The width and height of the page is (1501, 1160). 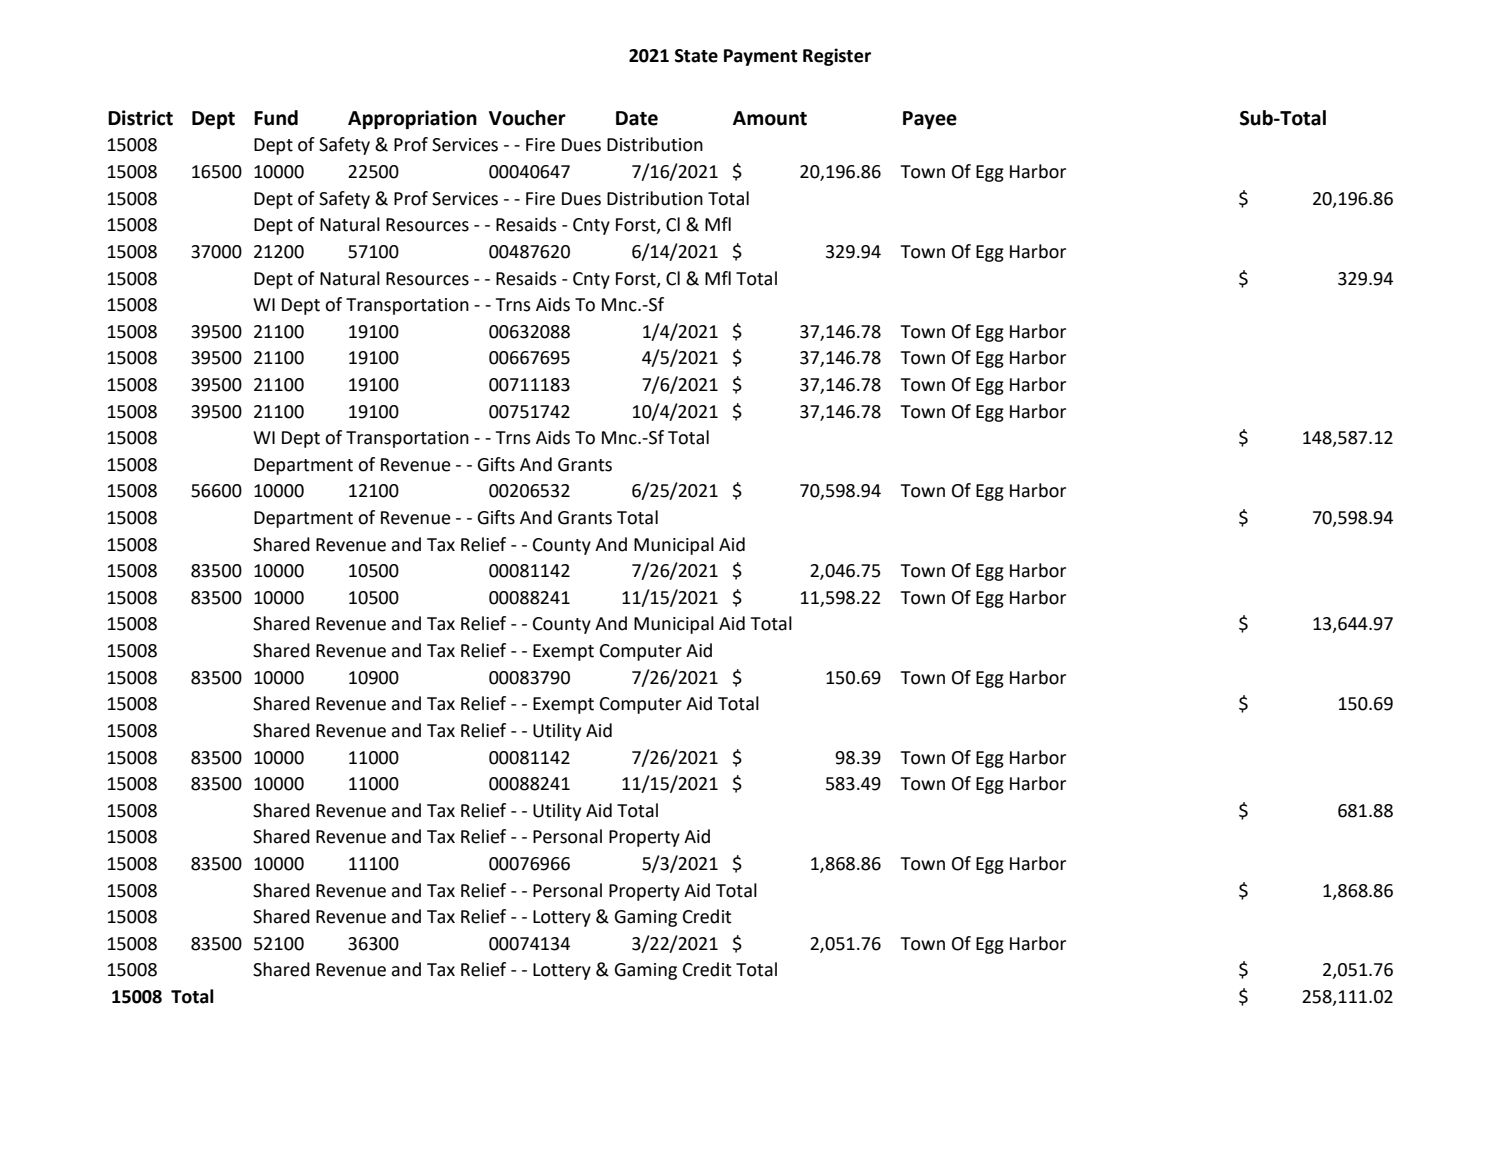 What do you see at coordinates (412, 119) in the page?
I see `Appropriation` at bounding box center [412, 119].
